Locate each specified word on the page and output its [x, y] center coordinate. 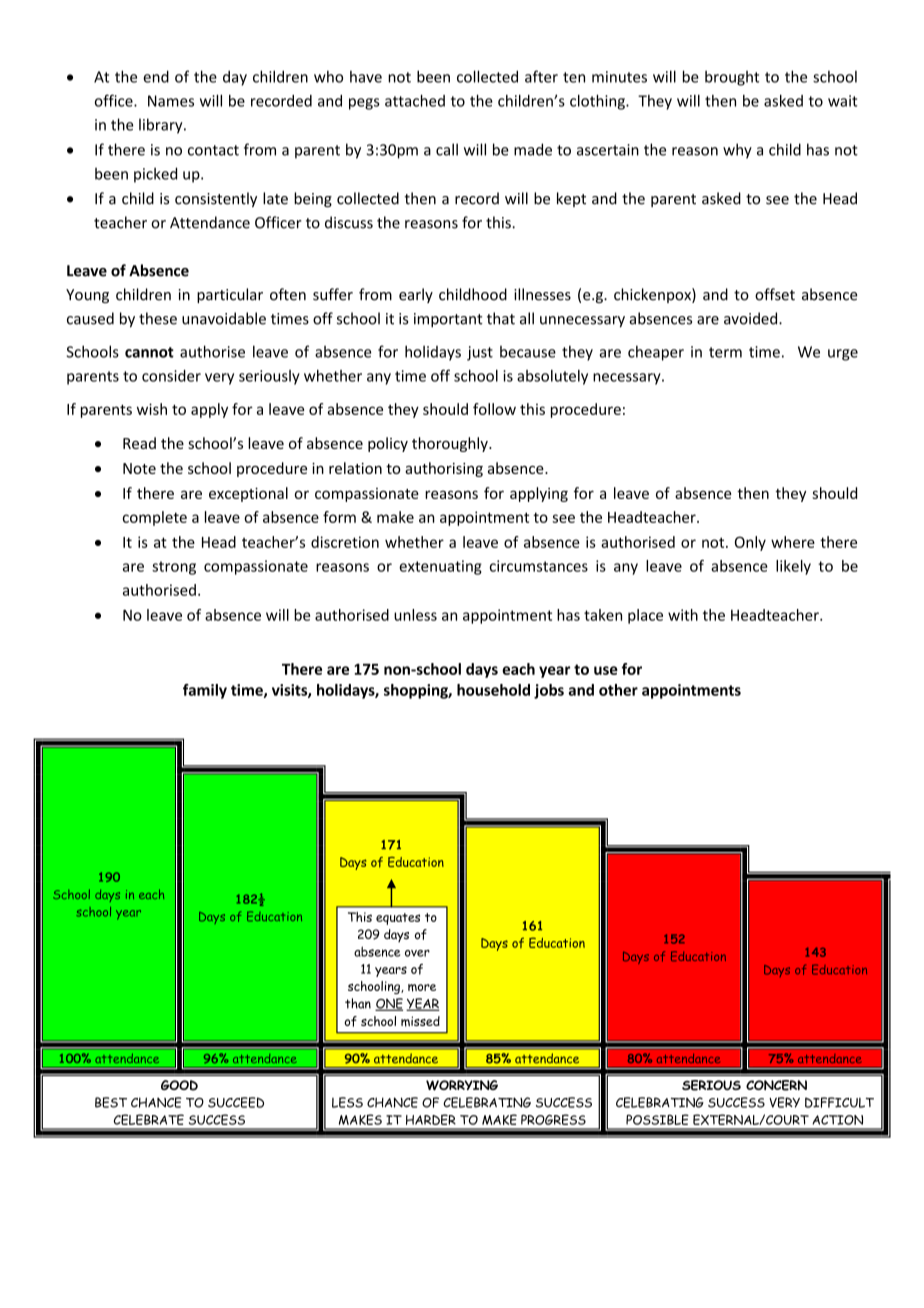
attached [415, 100]
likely [793, 567]
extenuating [440, 567]
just [480, 353]
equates [398, 919]
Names [171, 101]
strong [174, 568]
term [725, 352]
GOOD [179, 1085]
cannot [149, 352]
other [618, 690]
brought [732, 78]
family [205, 691]
